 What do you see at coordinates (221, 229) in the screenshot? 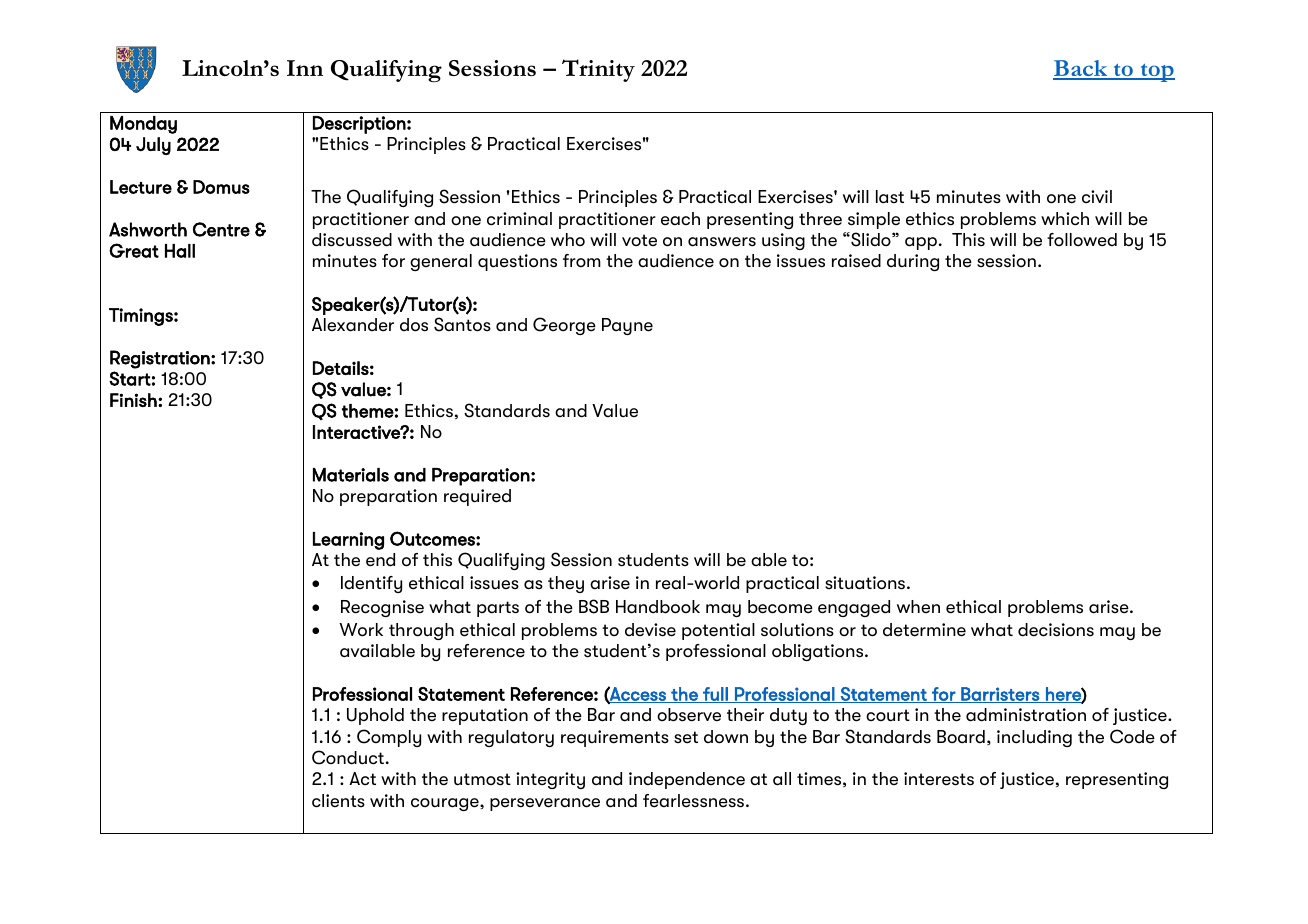
I see `Centre` at bounding box center [221, 229].
